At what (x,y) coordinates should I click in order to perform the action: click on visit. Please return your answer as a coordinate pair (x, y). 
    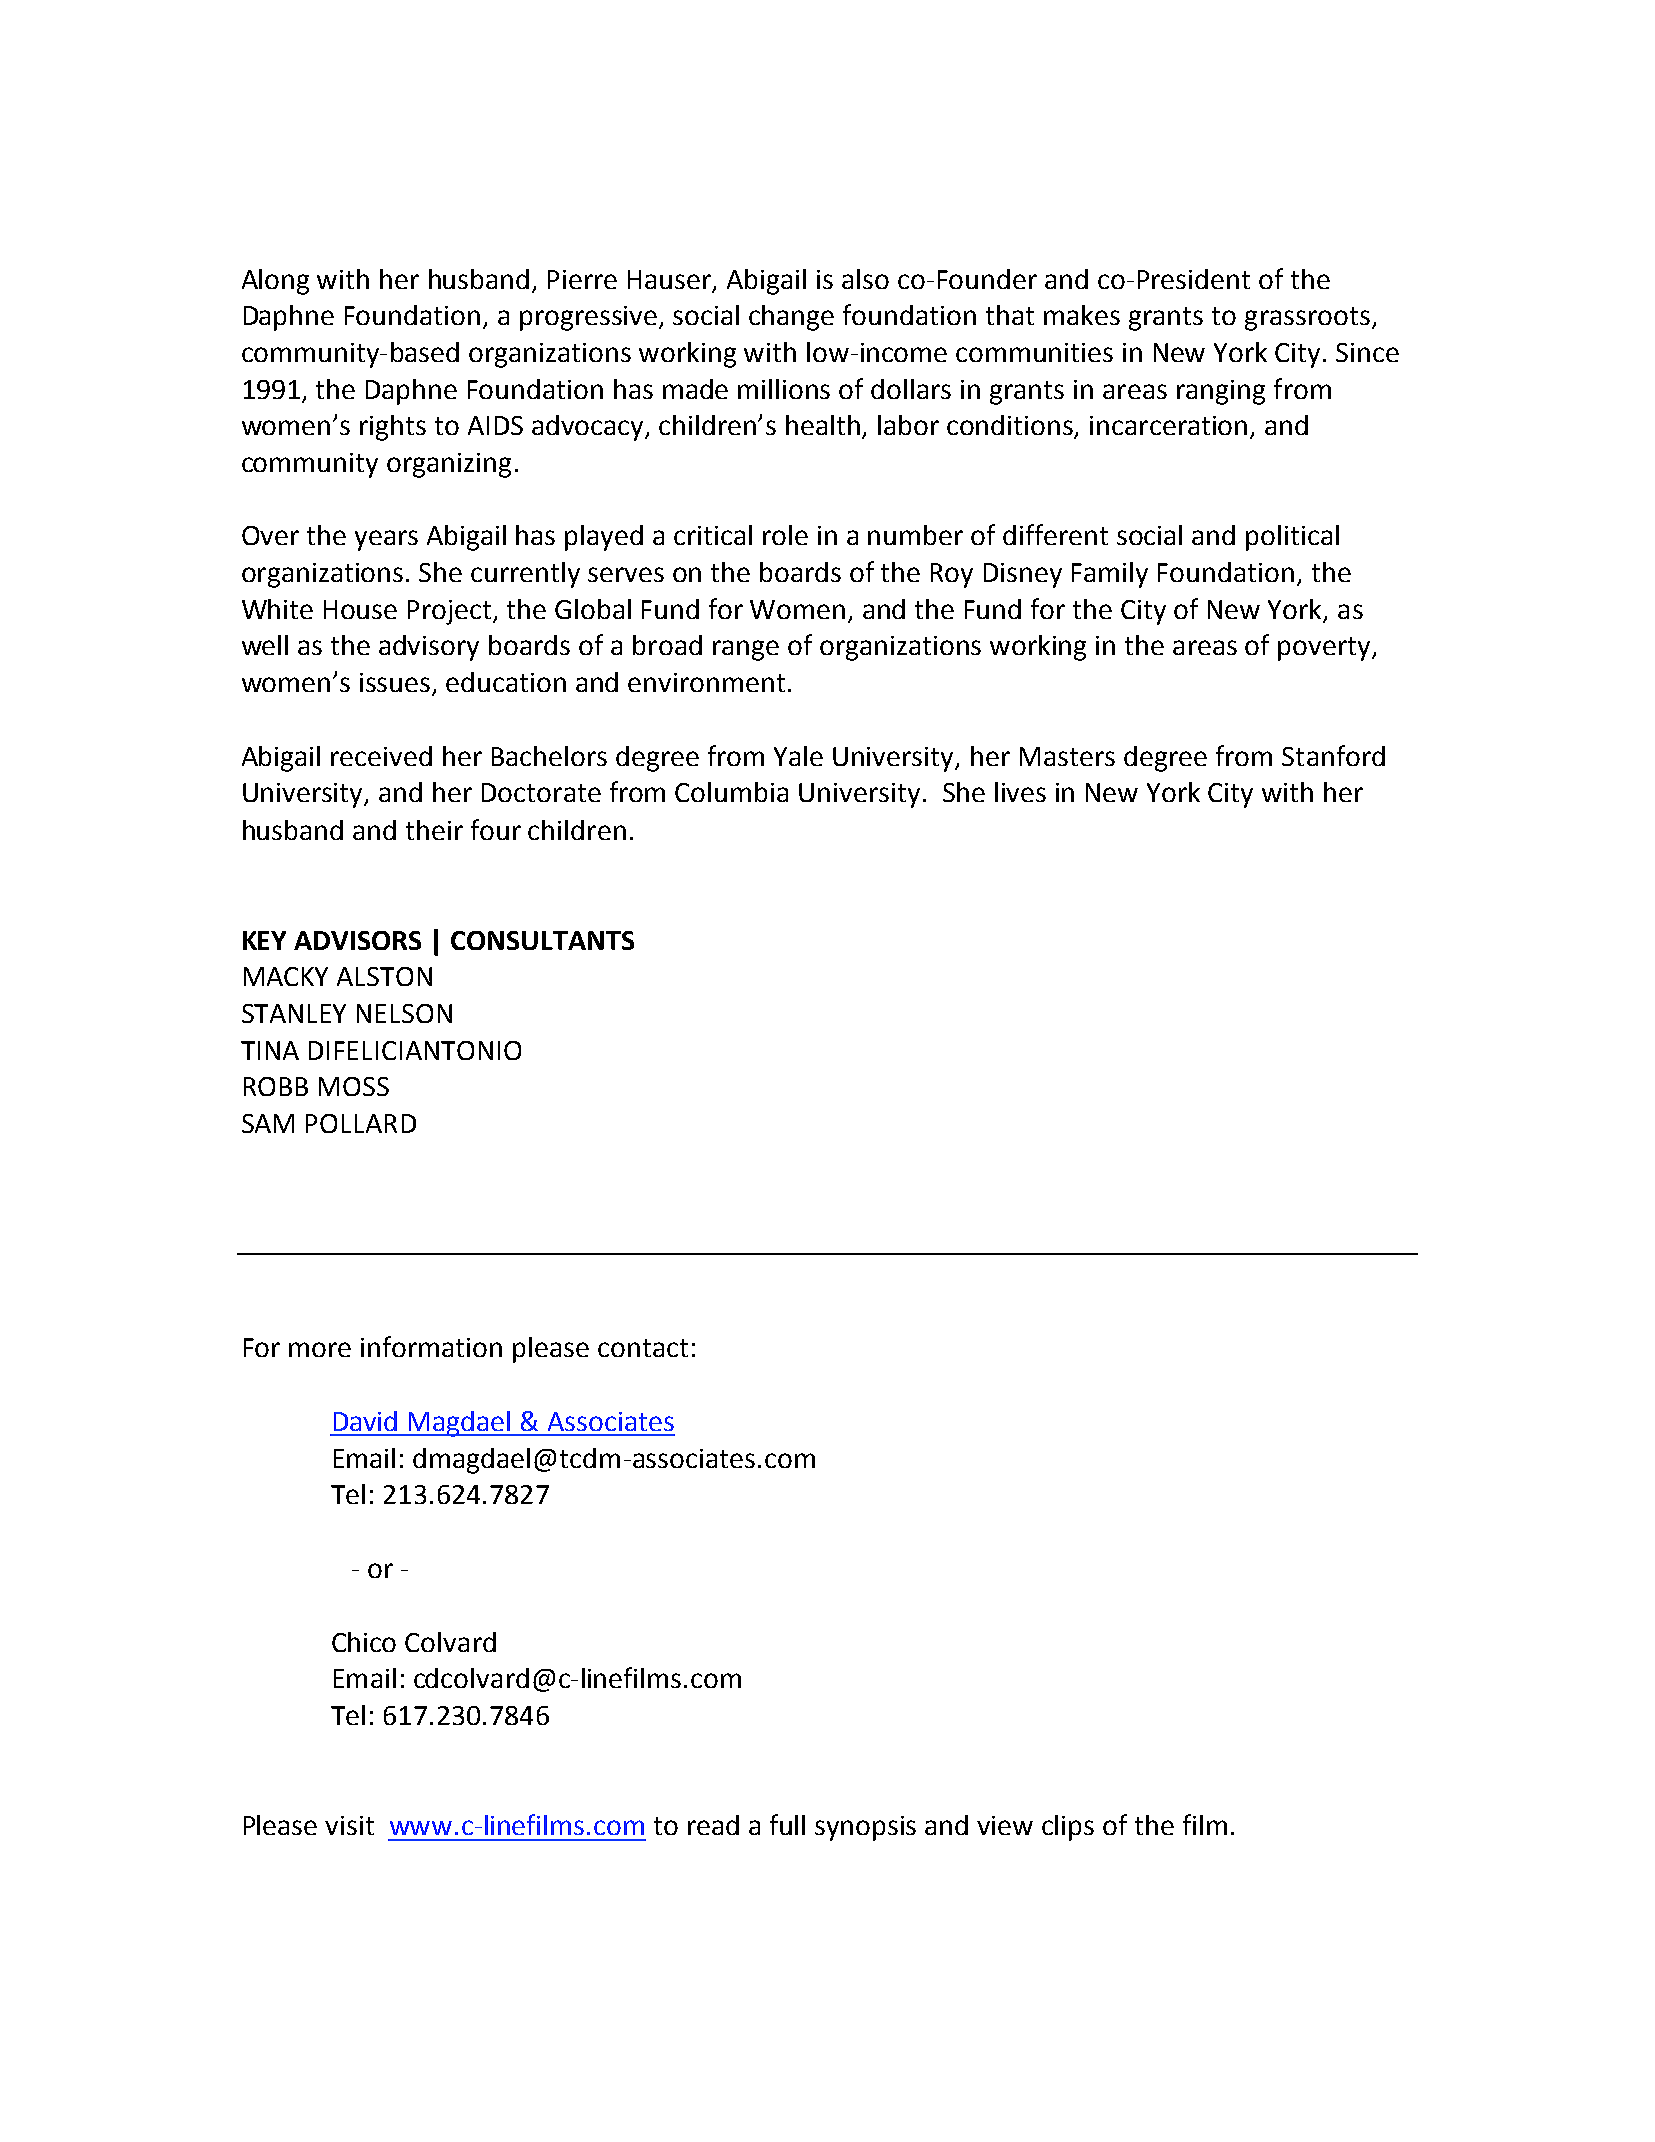
    Looking at the image, I should click on (349, 1825).
